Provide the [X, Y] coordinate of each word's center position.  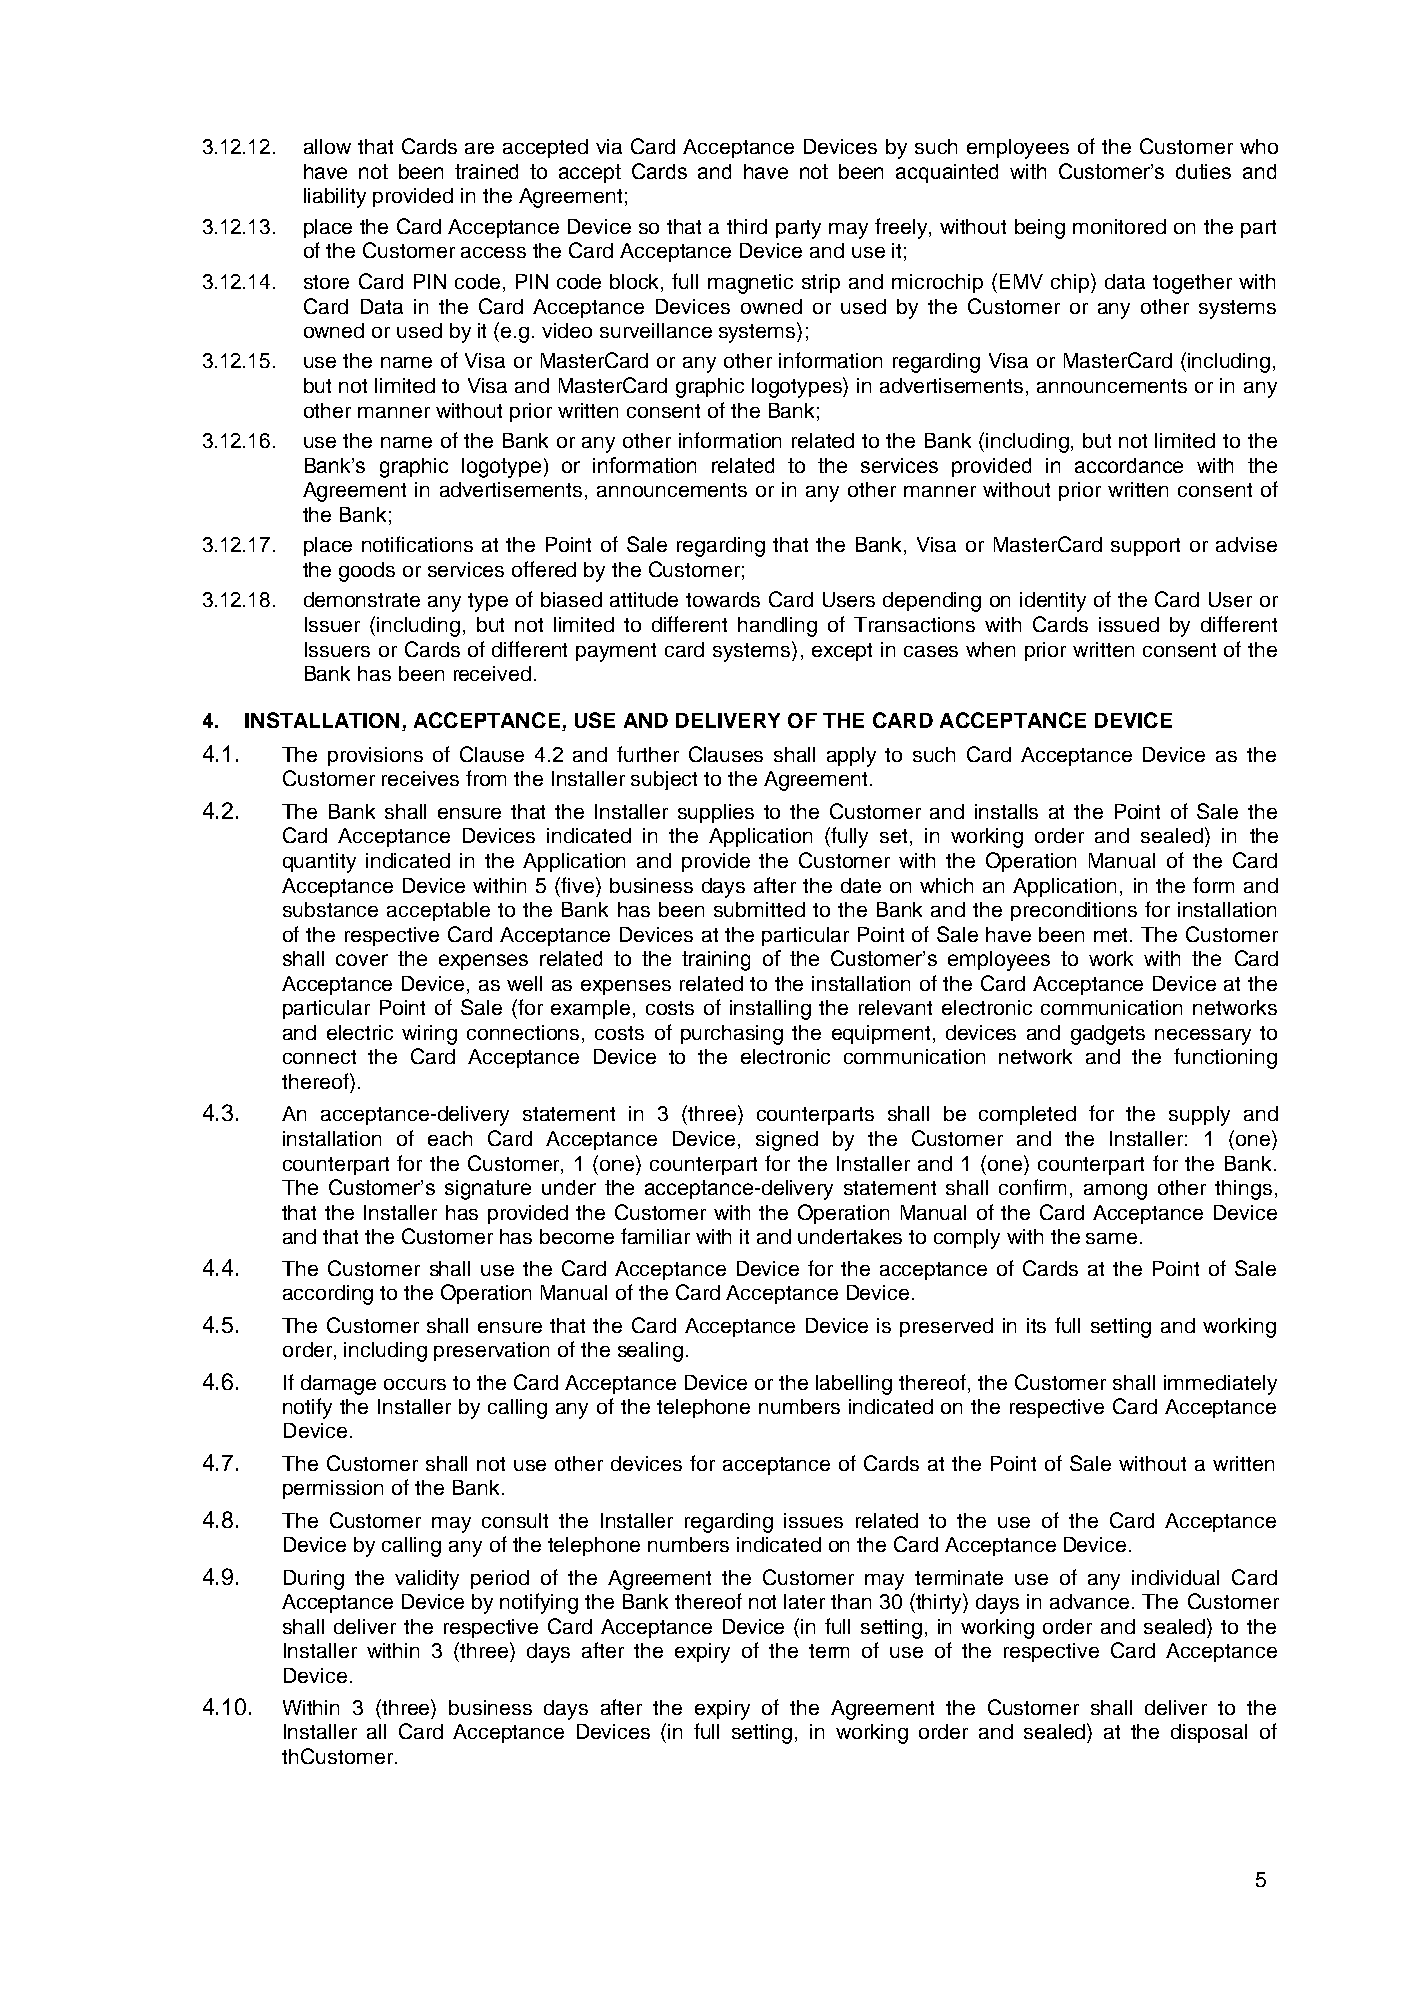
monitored [1119, 226]
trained [486, 171]
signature [488, 1190]
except [842, 652]
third [747, 226]
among [1115, 1192]
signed [787, 1141]
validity [427, 1580]
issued [1129, 624]
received [492, 673]
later [804, 1601]
